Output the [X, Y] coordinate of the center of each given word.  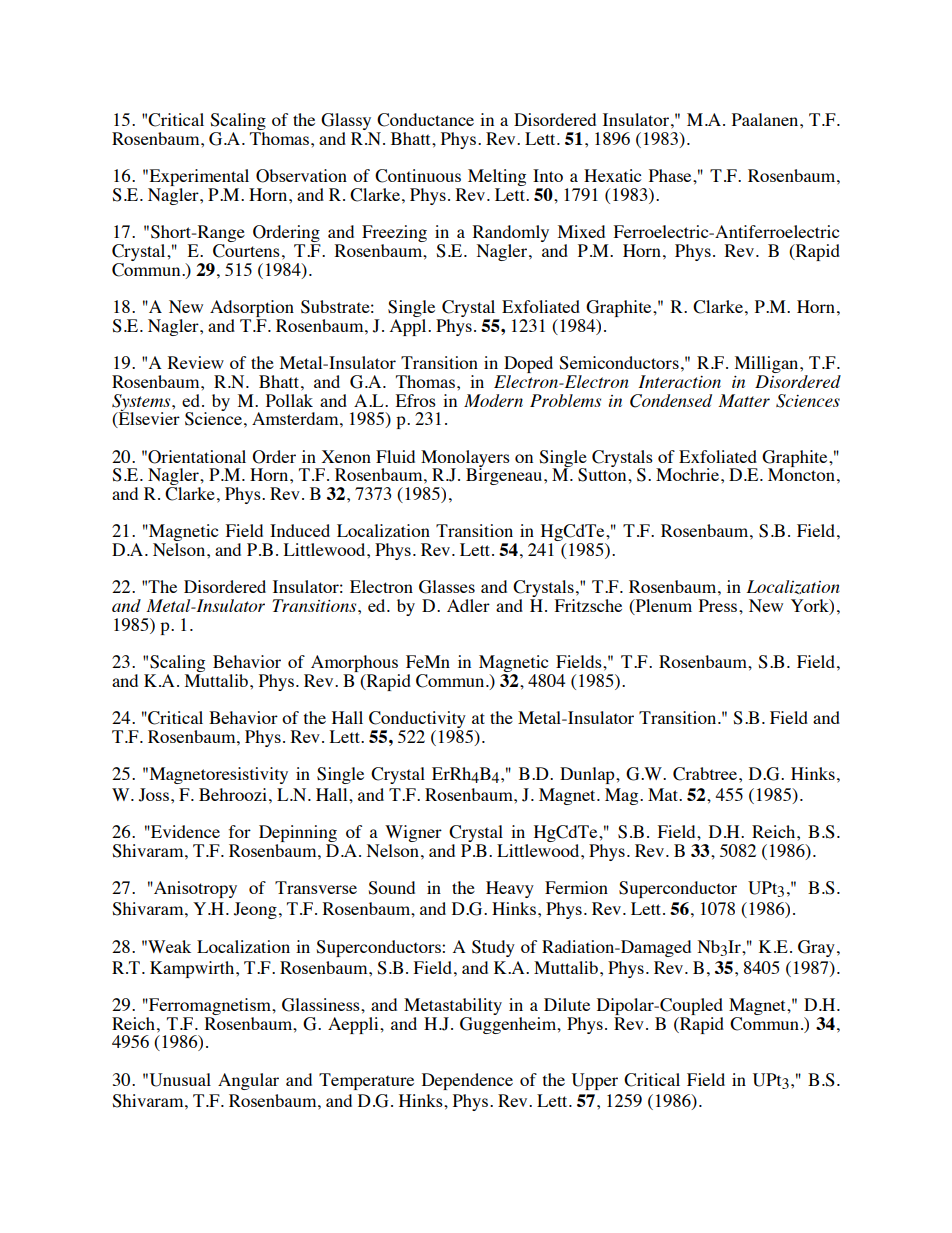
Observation [301, 176]
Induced [300, 530]
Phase [671, 175]
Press [719, 605]
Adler [468, 605]
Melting [497, 179]
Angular [248, 1081]
